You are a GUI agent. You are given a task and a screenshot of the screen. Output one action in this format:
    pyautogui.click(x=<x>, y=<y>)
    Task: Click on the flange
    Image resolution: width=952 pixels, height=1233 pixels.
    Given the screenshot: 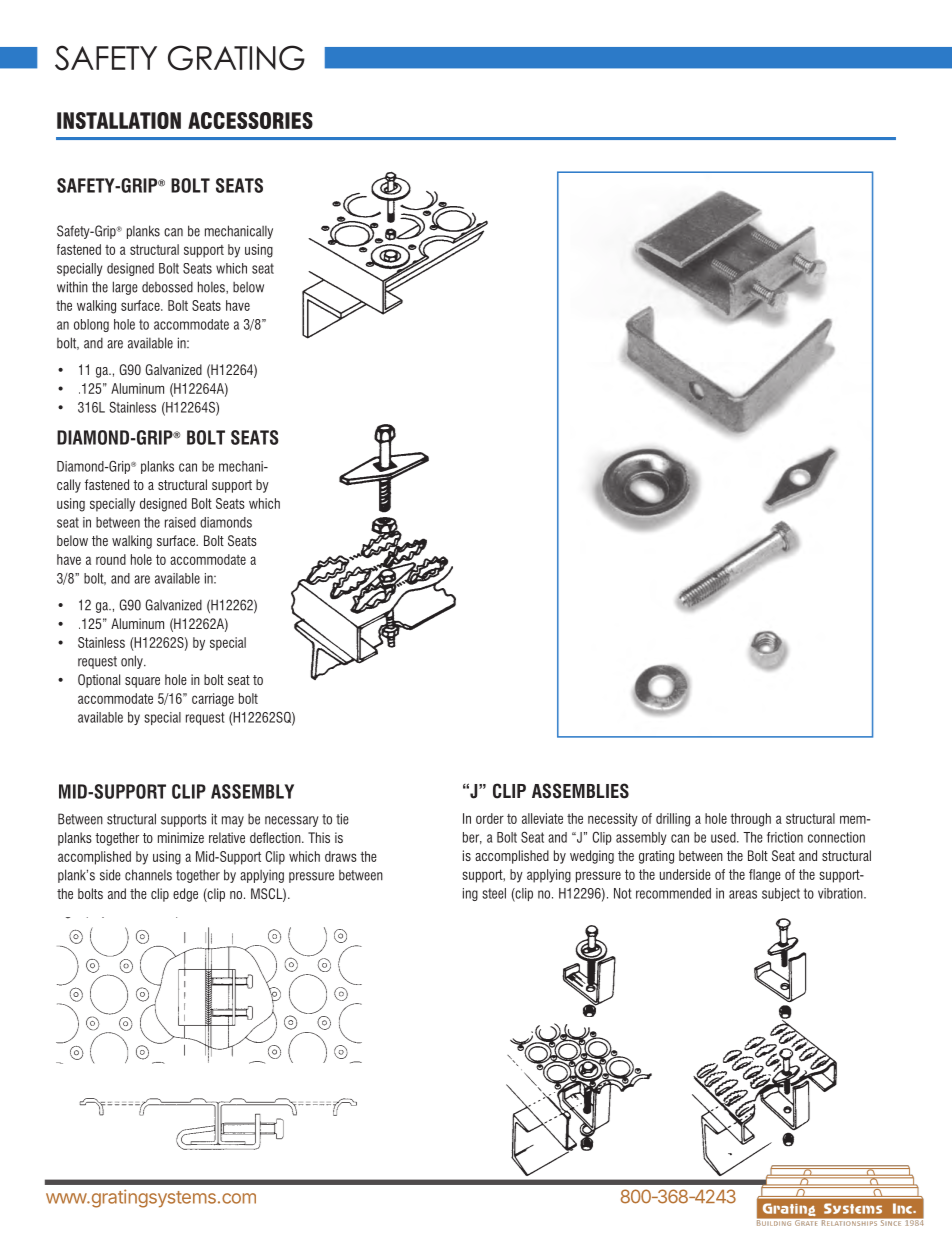 What is the action you would take?
    pyautogui.click(x=765, y=876)
